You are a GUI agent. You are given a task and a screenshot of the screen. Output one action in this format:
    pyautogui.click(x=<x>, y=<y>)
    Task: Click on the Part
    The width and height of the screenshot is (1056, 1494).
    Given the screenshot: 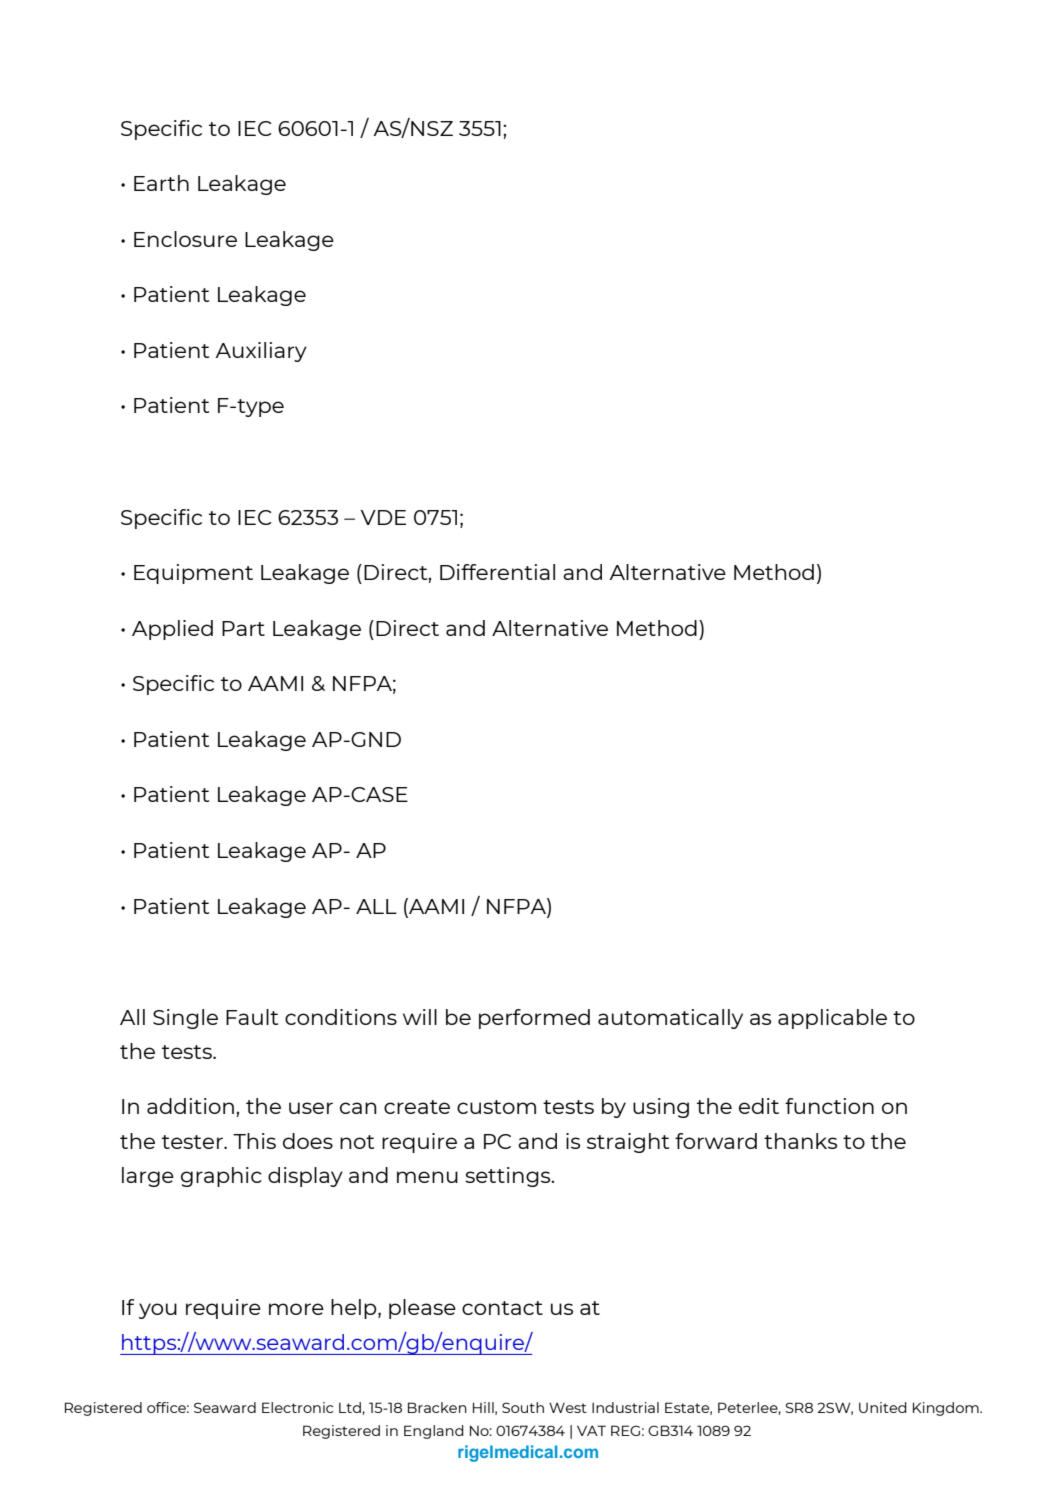 What is the action you would take?
    pyautogui.click(x=243, y=628)
